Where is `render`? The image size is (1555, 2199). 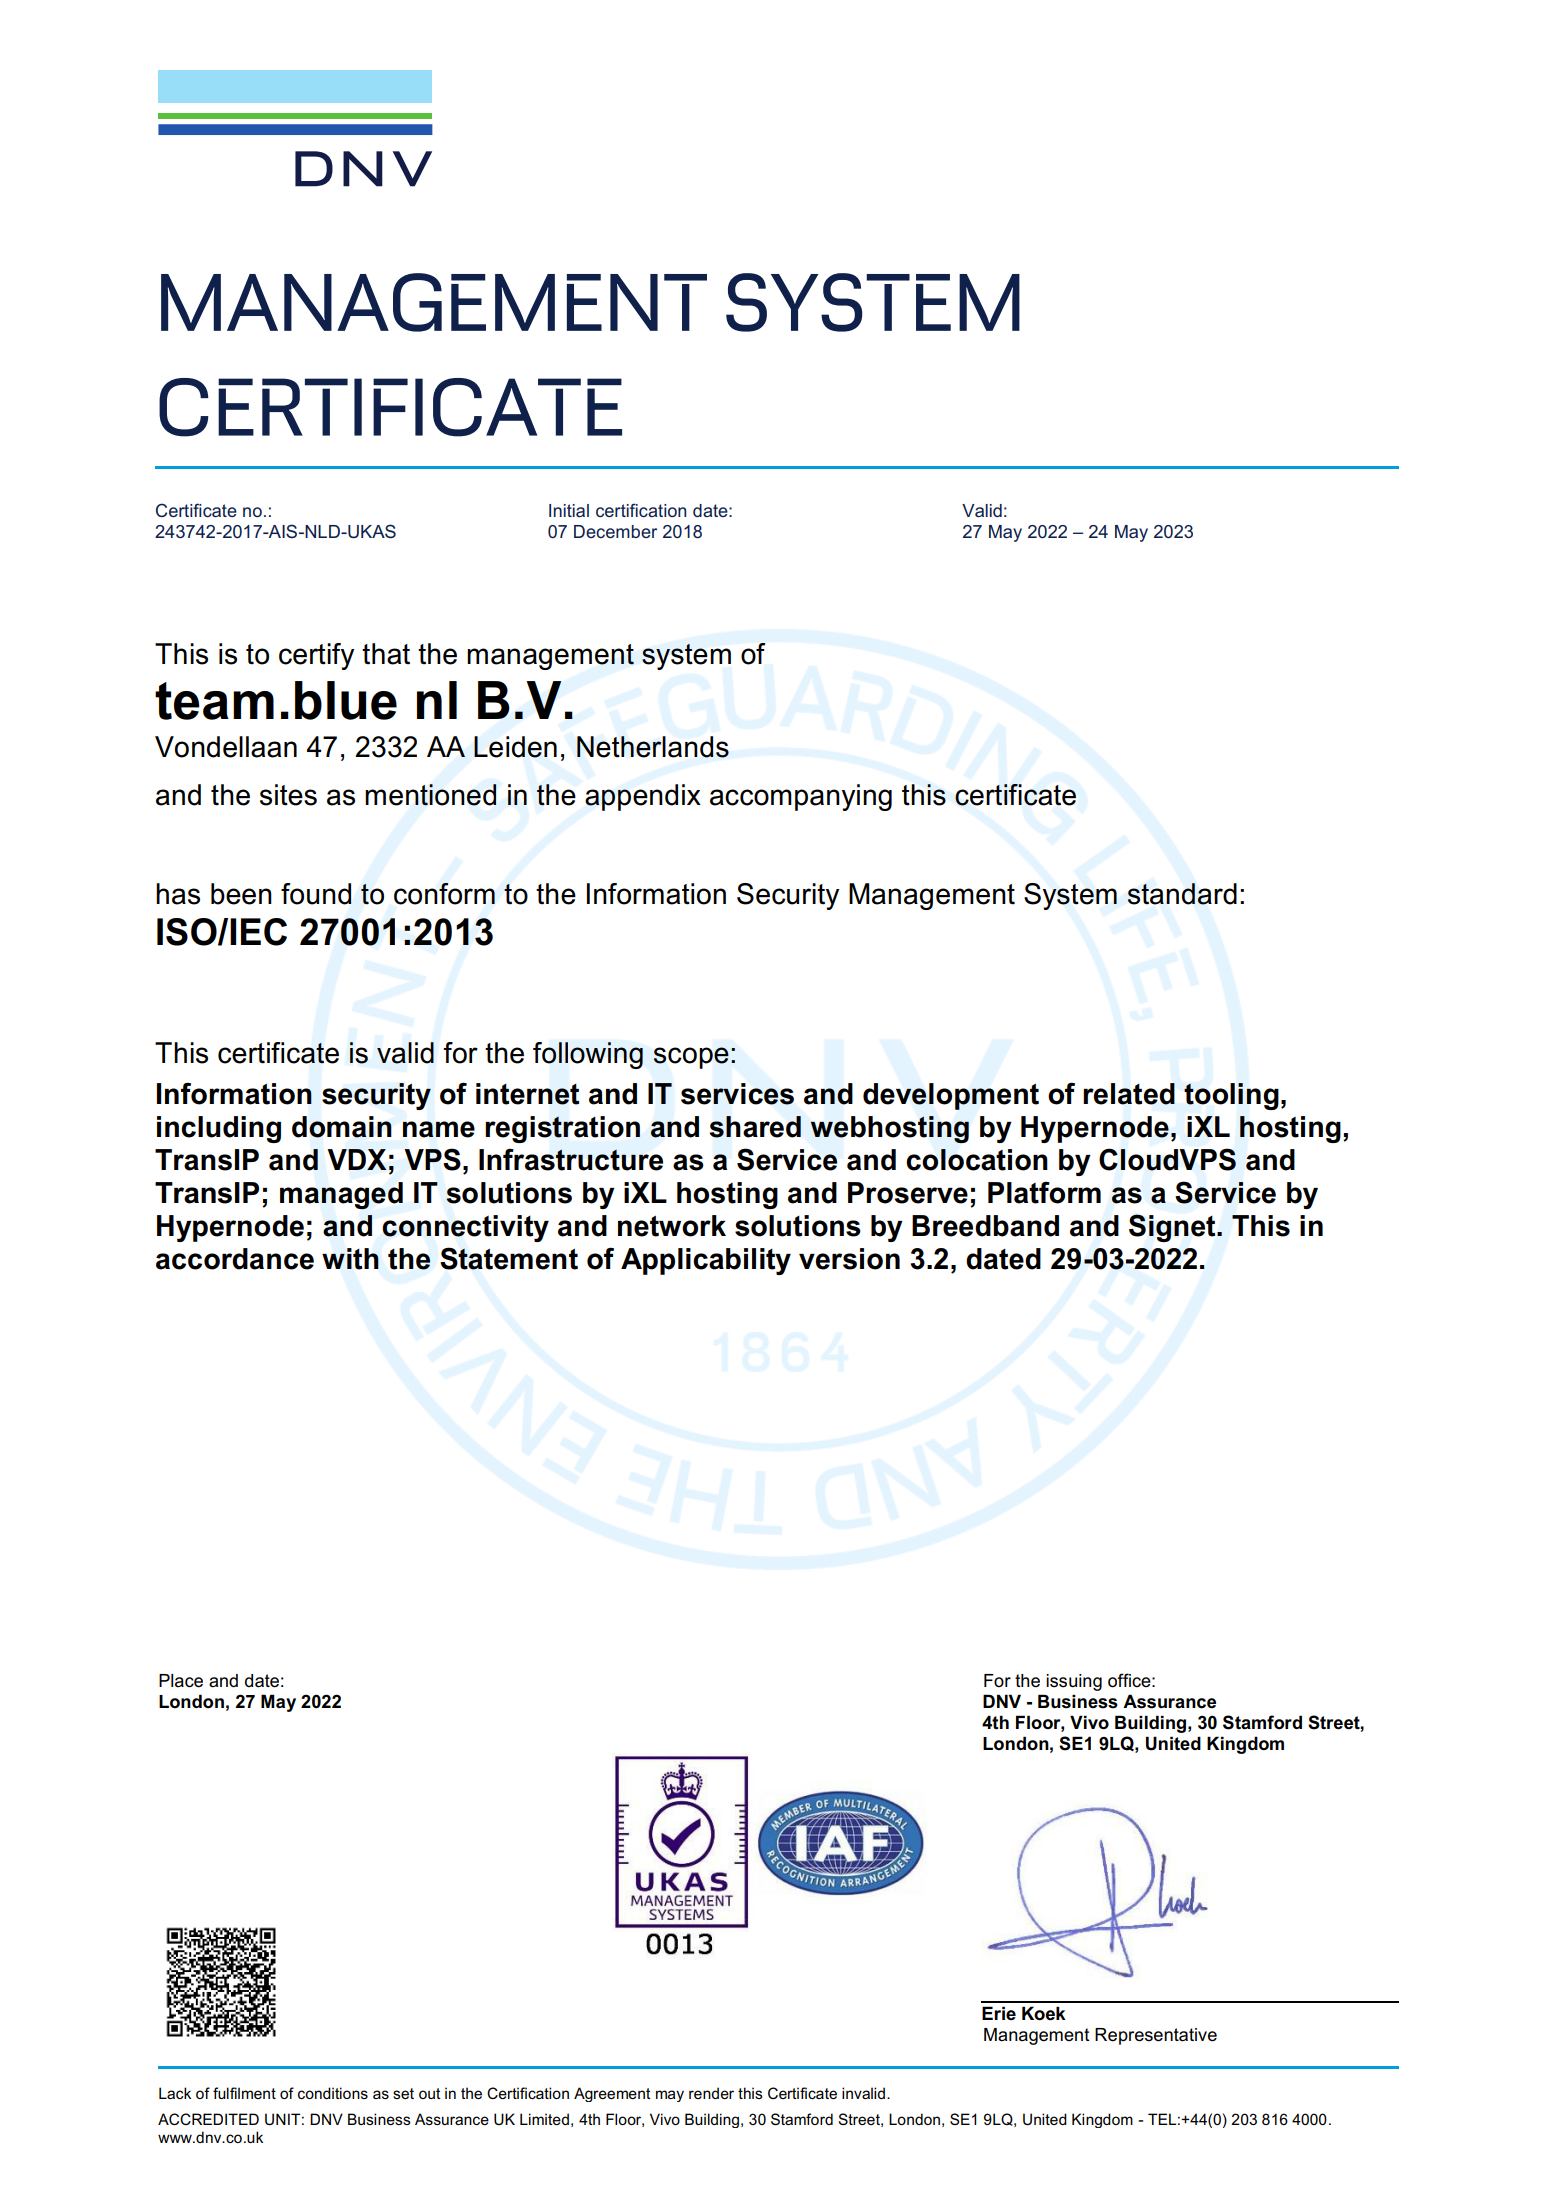 render is located at coordinates (711, 2093).
